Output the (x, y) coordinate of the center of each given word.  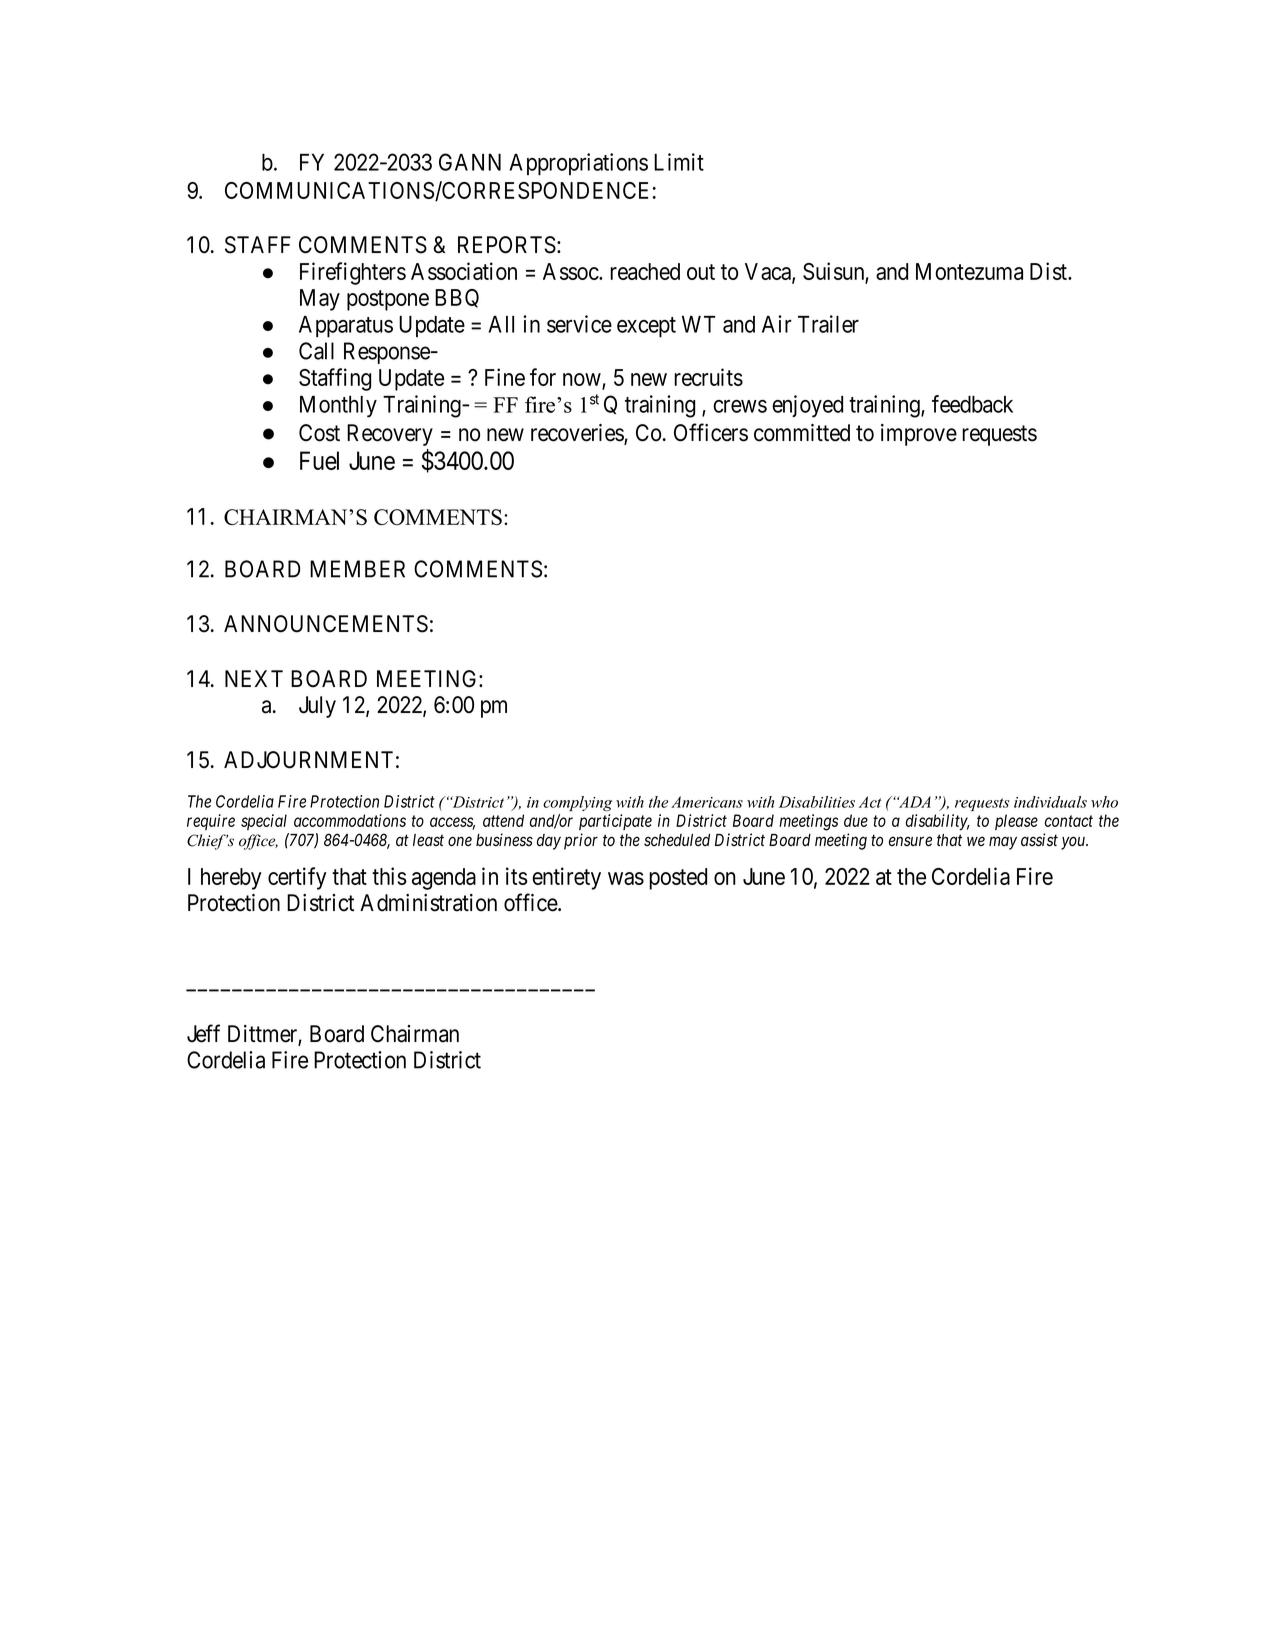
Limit (679, 162)
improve (919, 435)
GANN (470, 162)
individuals (1050, 802)
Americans (707, 802)
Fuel (319, 460)
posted (678, 879)
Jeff (203, 1033)
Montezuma (969, 271)
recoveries (578, 434)
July (317, 707)
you (1074, 843)
